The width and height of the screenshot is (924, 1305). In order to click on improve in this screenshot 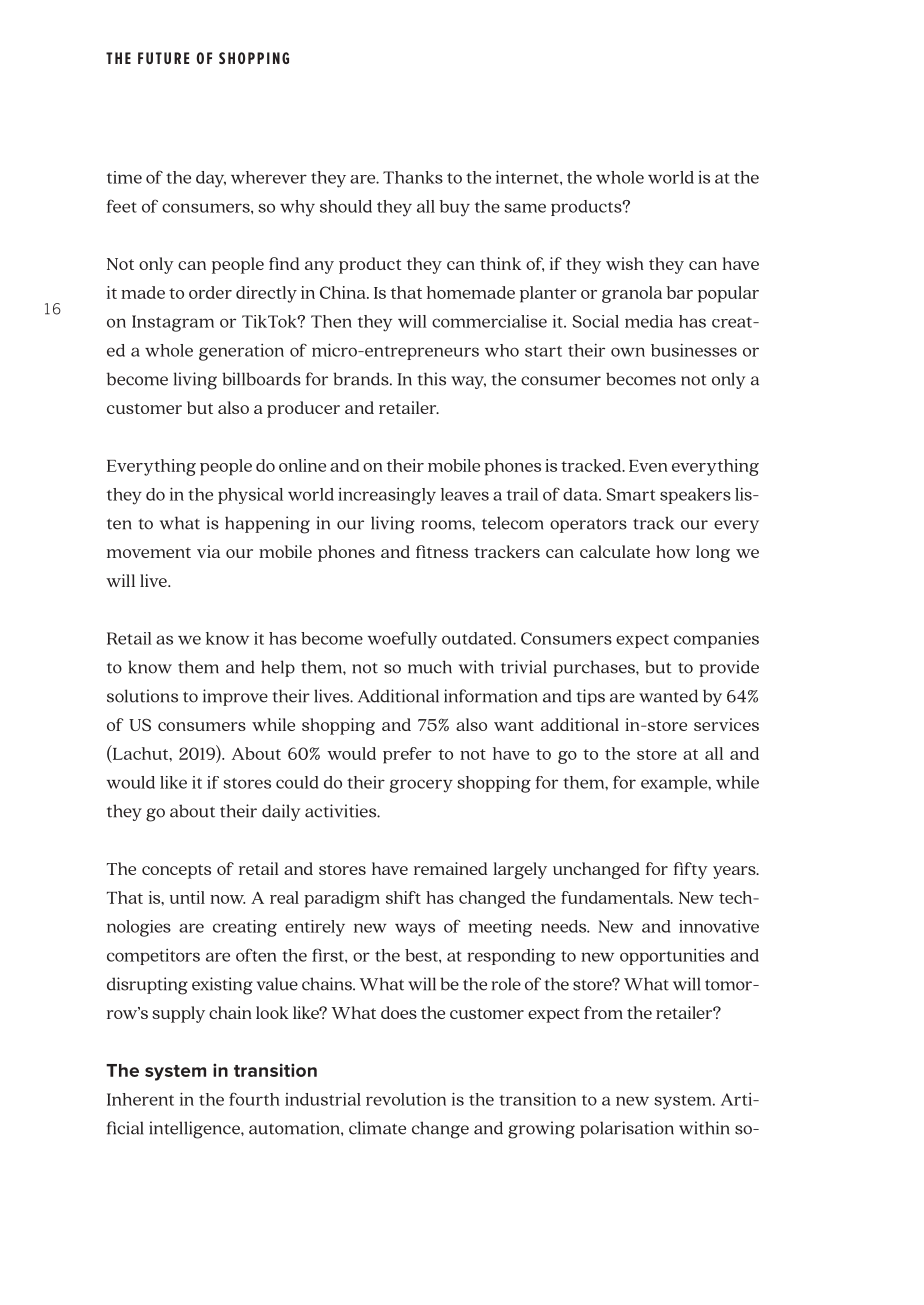, I will do `click(235, 697)`.
